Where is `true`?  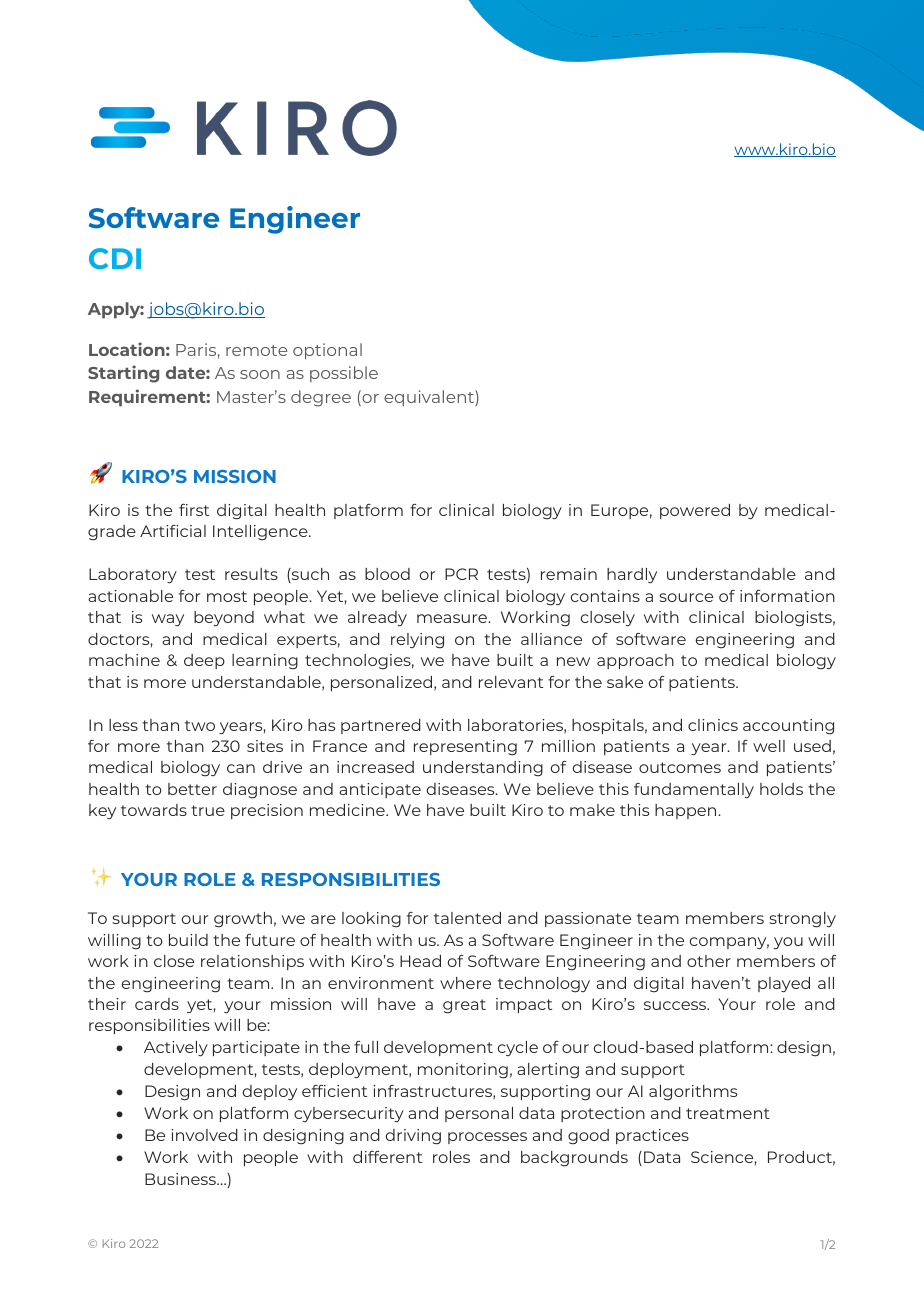
true is located at coordinates (208, 810).
